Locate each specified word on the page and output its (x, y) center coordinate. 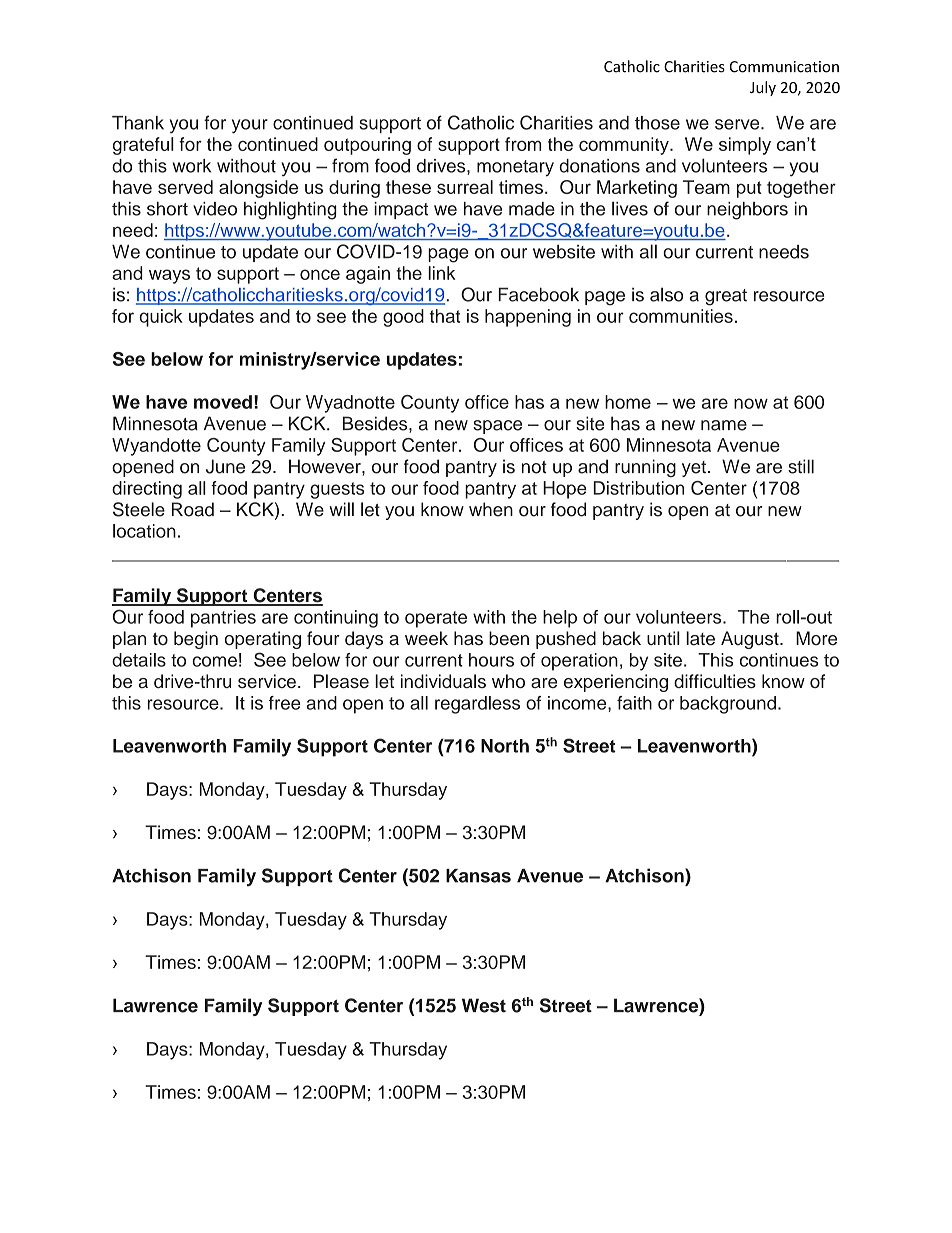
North (505, 746)
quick (161, 318)
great (726, 297)
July (763, 88)
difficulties (715, 681)
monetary (515, 168)
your (250, 126)
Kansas (478, 876)
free (285, 703)
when (491, 509)
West (484, 1005)
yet (694, 469)
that (444, 316)
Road (193, 509)
